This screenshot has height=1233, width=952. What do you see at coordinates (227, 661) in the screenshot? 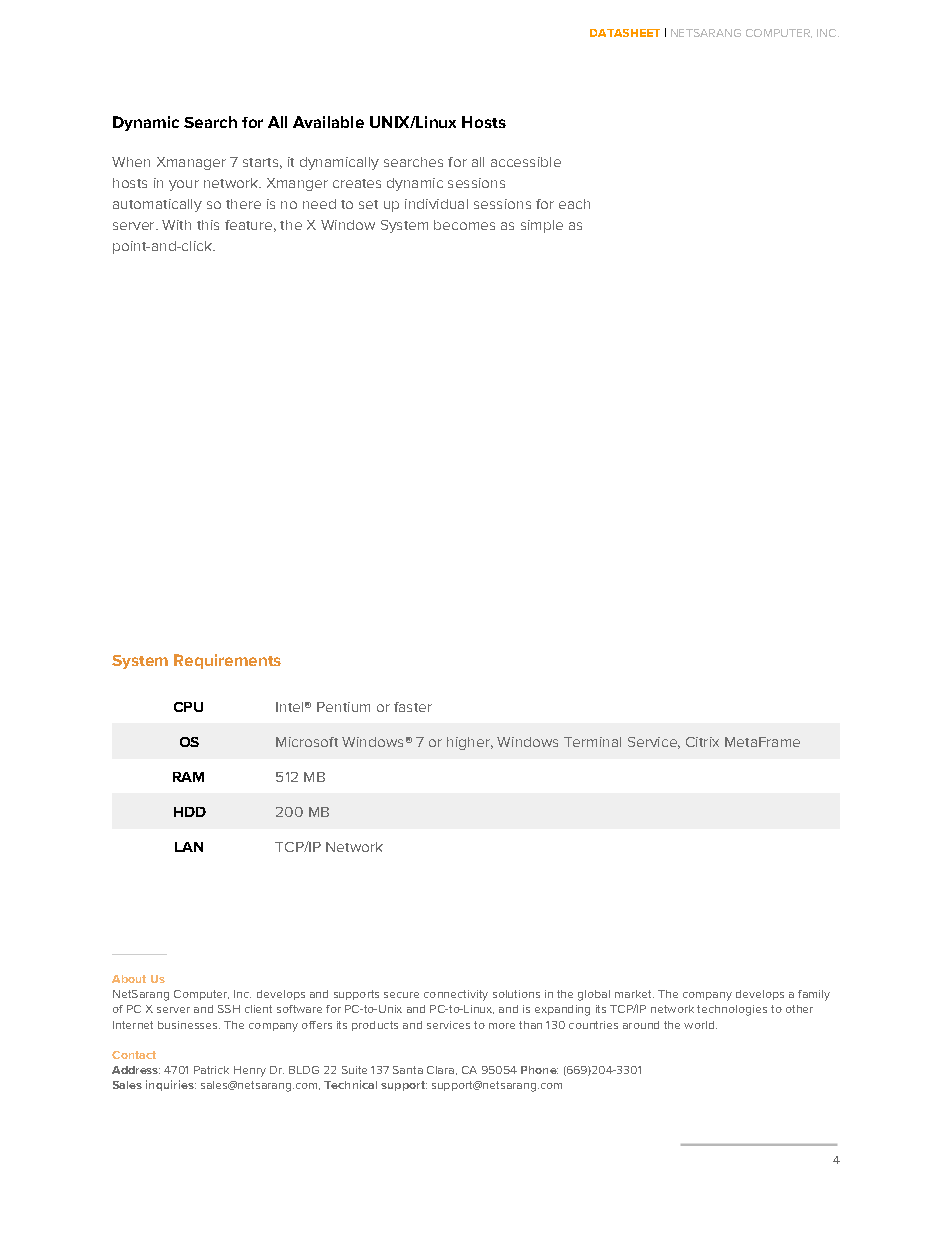
I see `Requirements` at bounding box center [227, 661].
